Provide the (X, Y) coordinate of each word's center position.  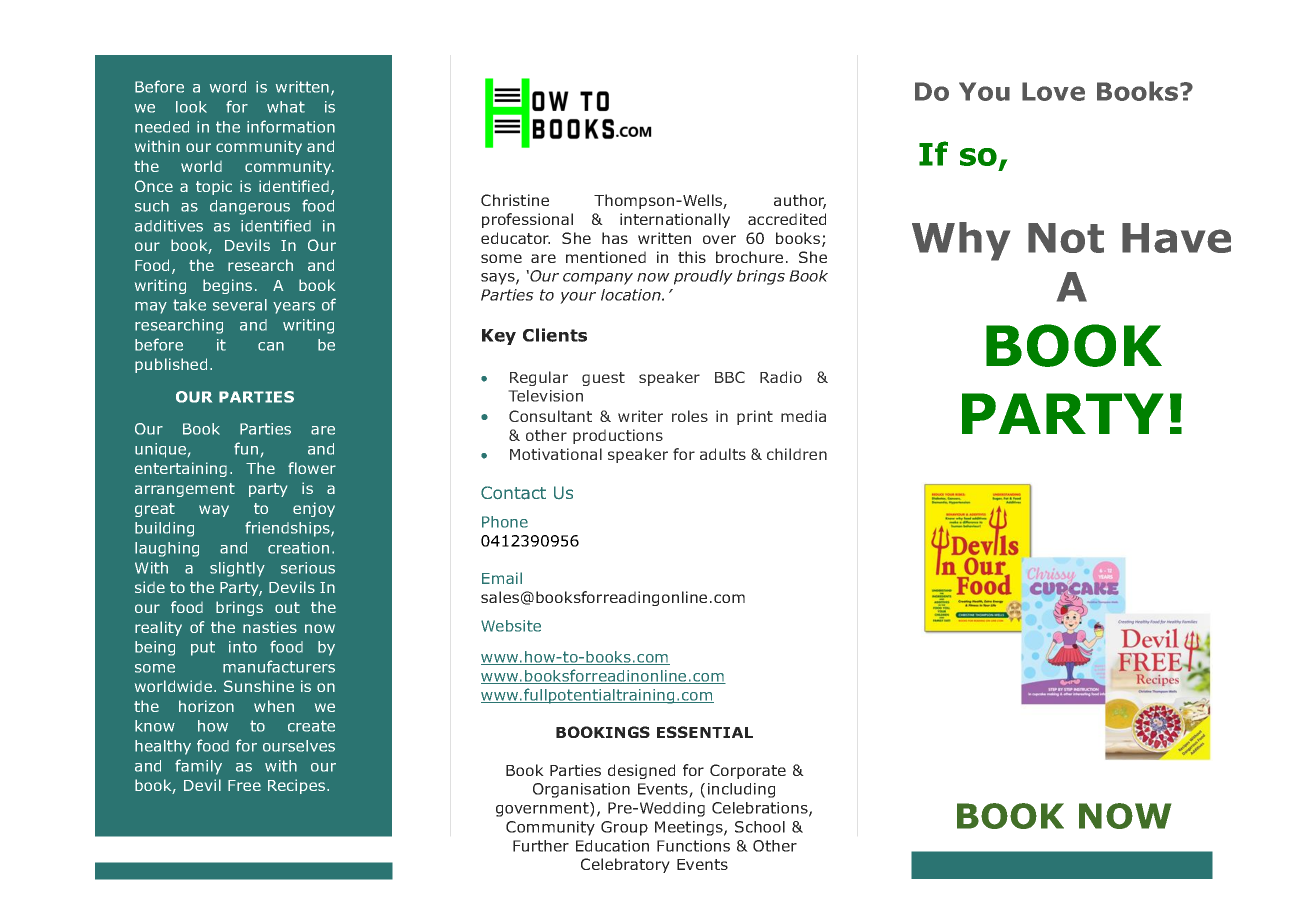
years (294, 308)
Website (511, 626)
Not (1066, 238)
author (800, 201)
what (286, 107)
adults (723, 454)
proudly (703, 277)
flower (312, 468)
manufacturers (279, 666)
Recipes (298, 786)
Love (1053, 91)
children (797, 454)
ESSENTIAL (705, 732)
